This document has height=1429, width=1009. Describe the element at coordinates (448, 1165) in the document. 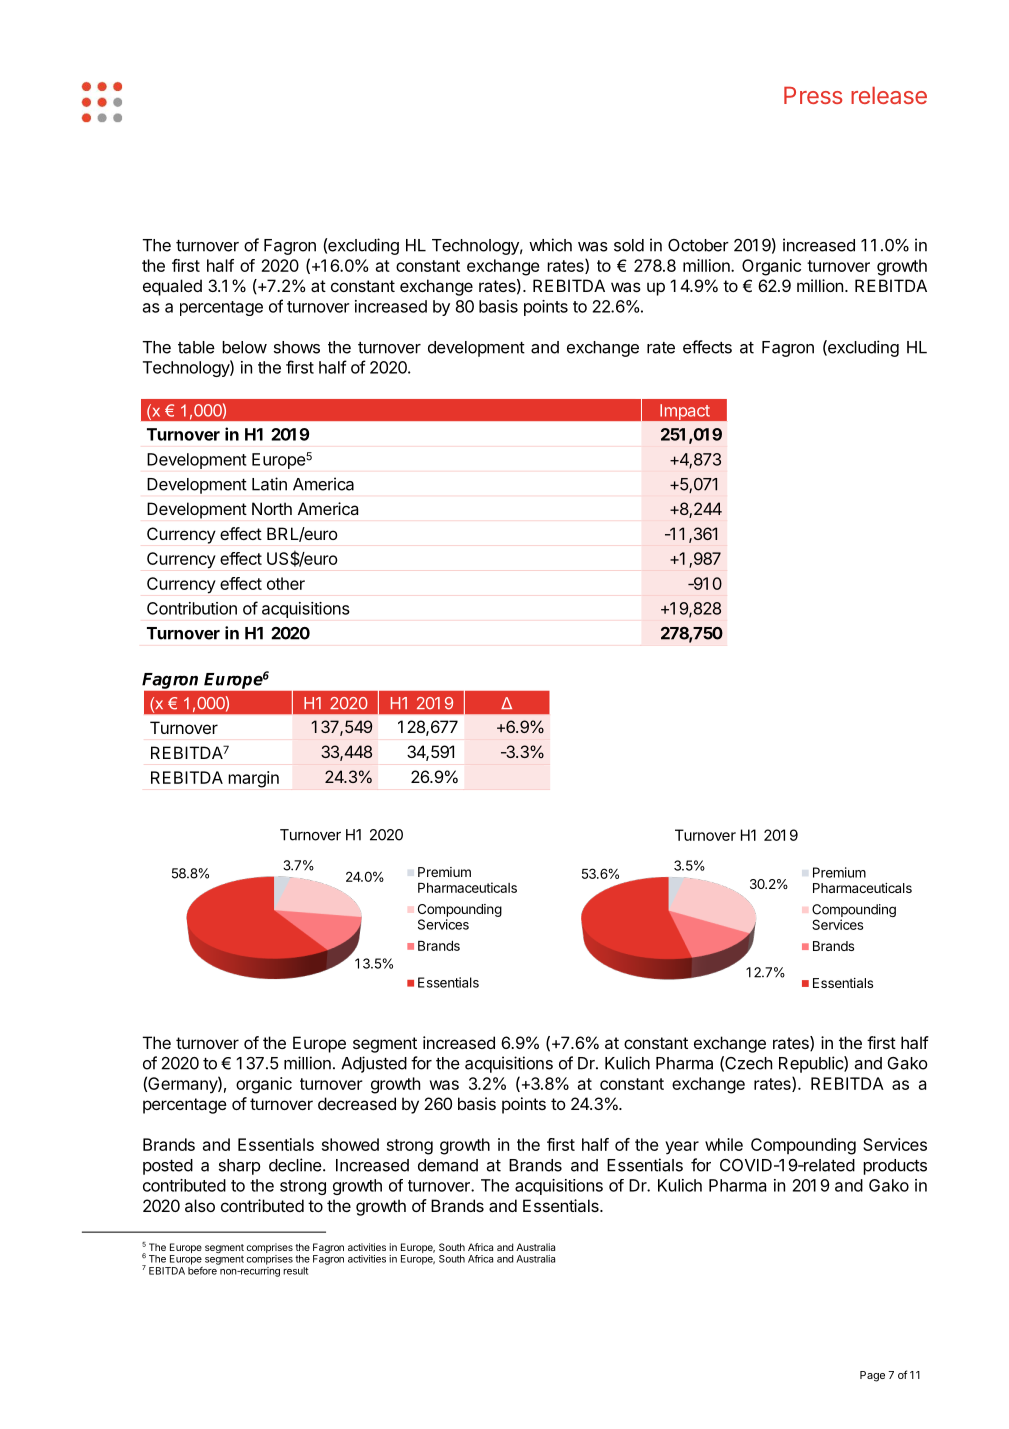

I see `demand` at that location.
